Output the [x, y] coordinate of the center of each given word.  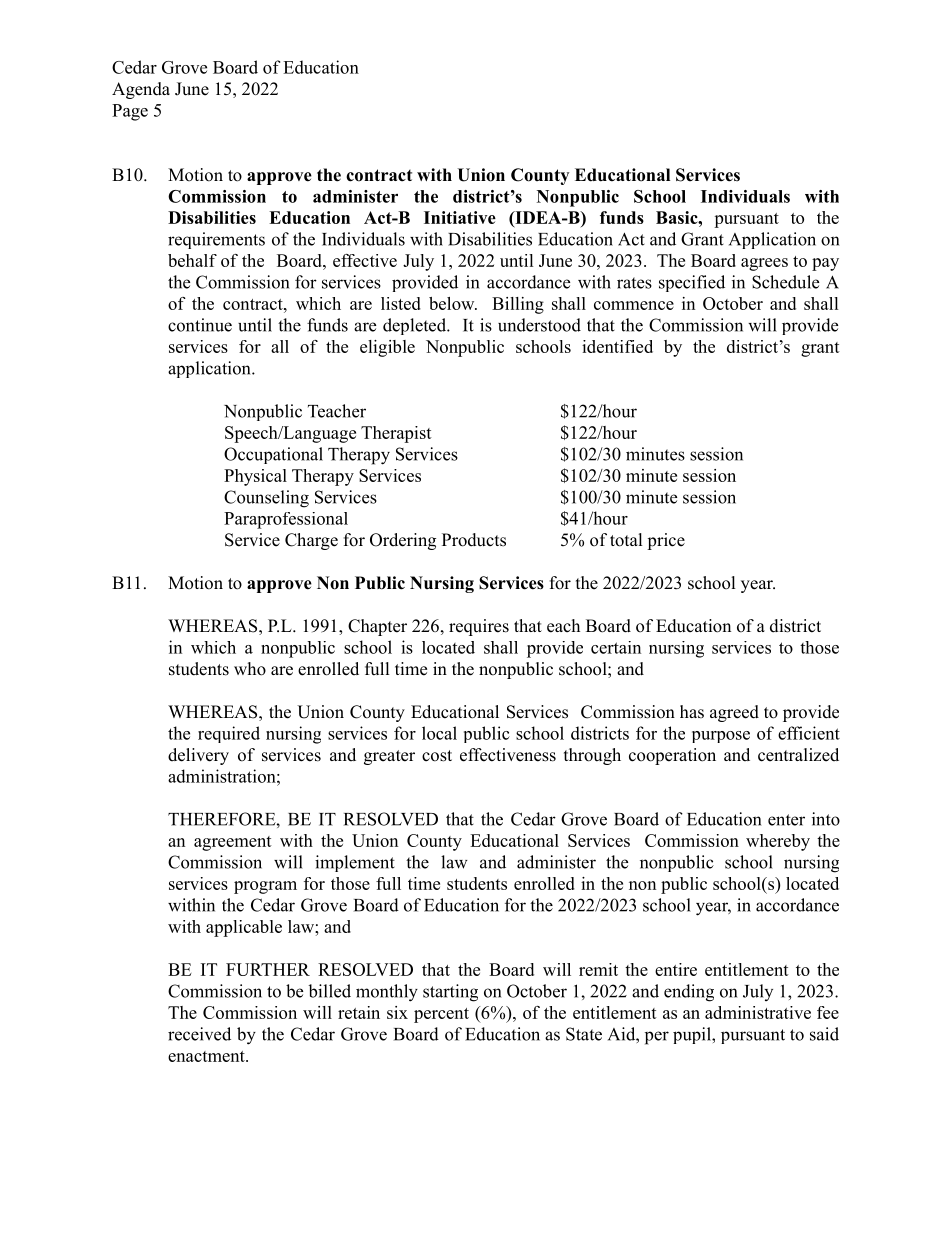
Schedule [785, 282]
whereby [778, 842]
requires [479, 627]
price [666, 541]
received [199, 1034]
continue [200, 325]
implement [355, 863]
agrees [764, 264]
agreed [734, 713]
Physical [255, 477]
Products [474, 540]
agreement [233, 843]
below [453, 303]
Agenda [141, 90]
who [250, 669]
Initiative [460, 217]
